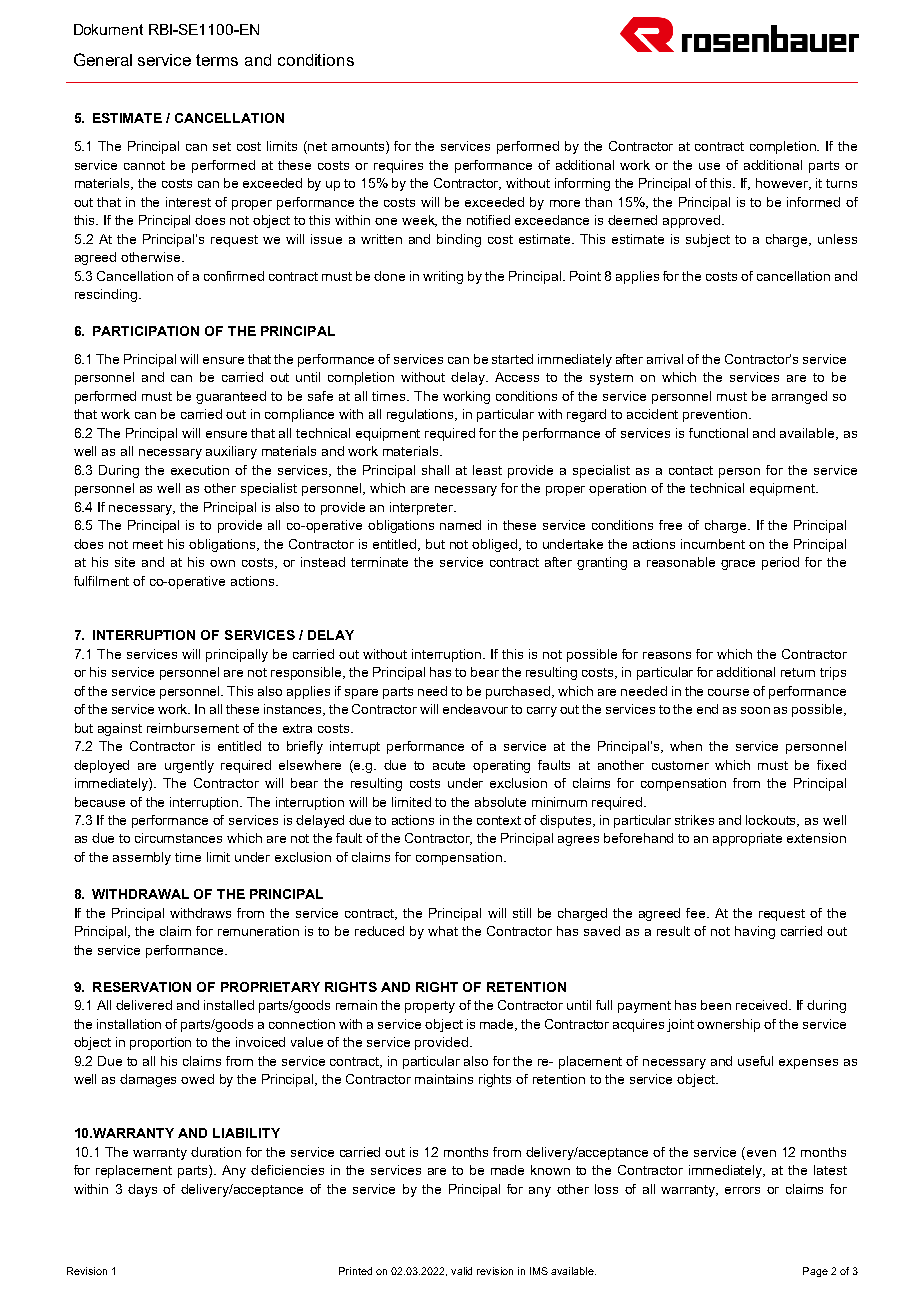  What do you see at coordinates (178, 838) in the screenshot?
I see `circumstances` at bounding box center [178, 838].
